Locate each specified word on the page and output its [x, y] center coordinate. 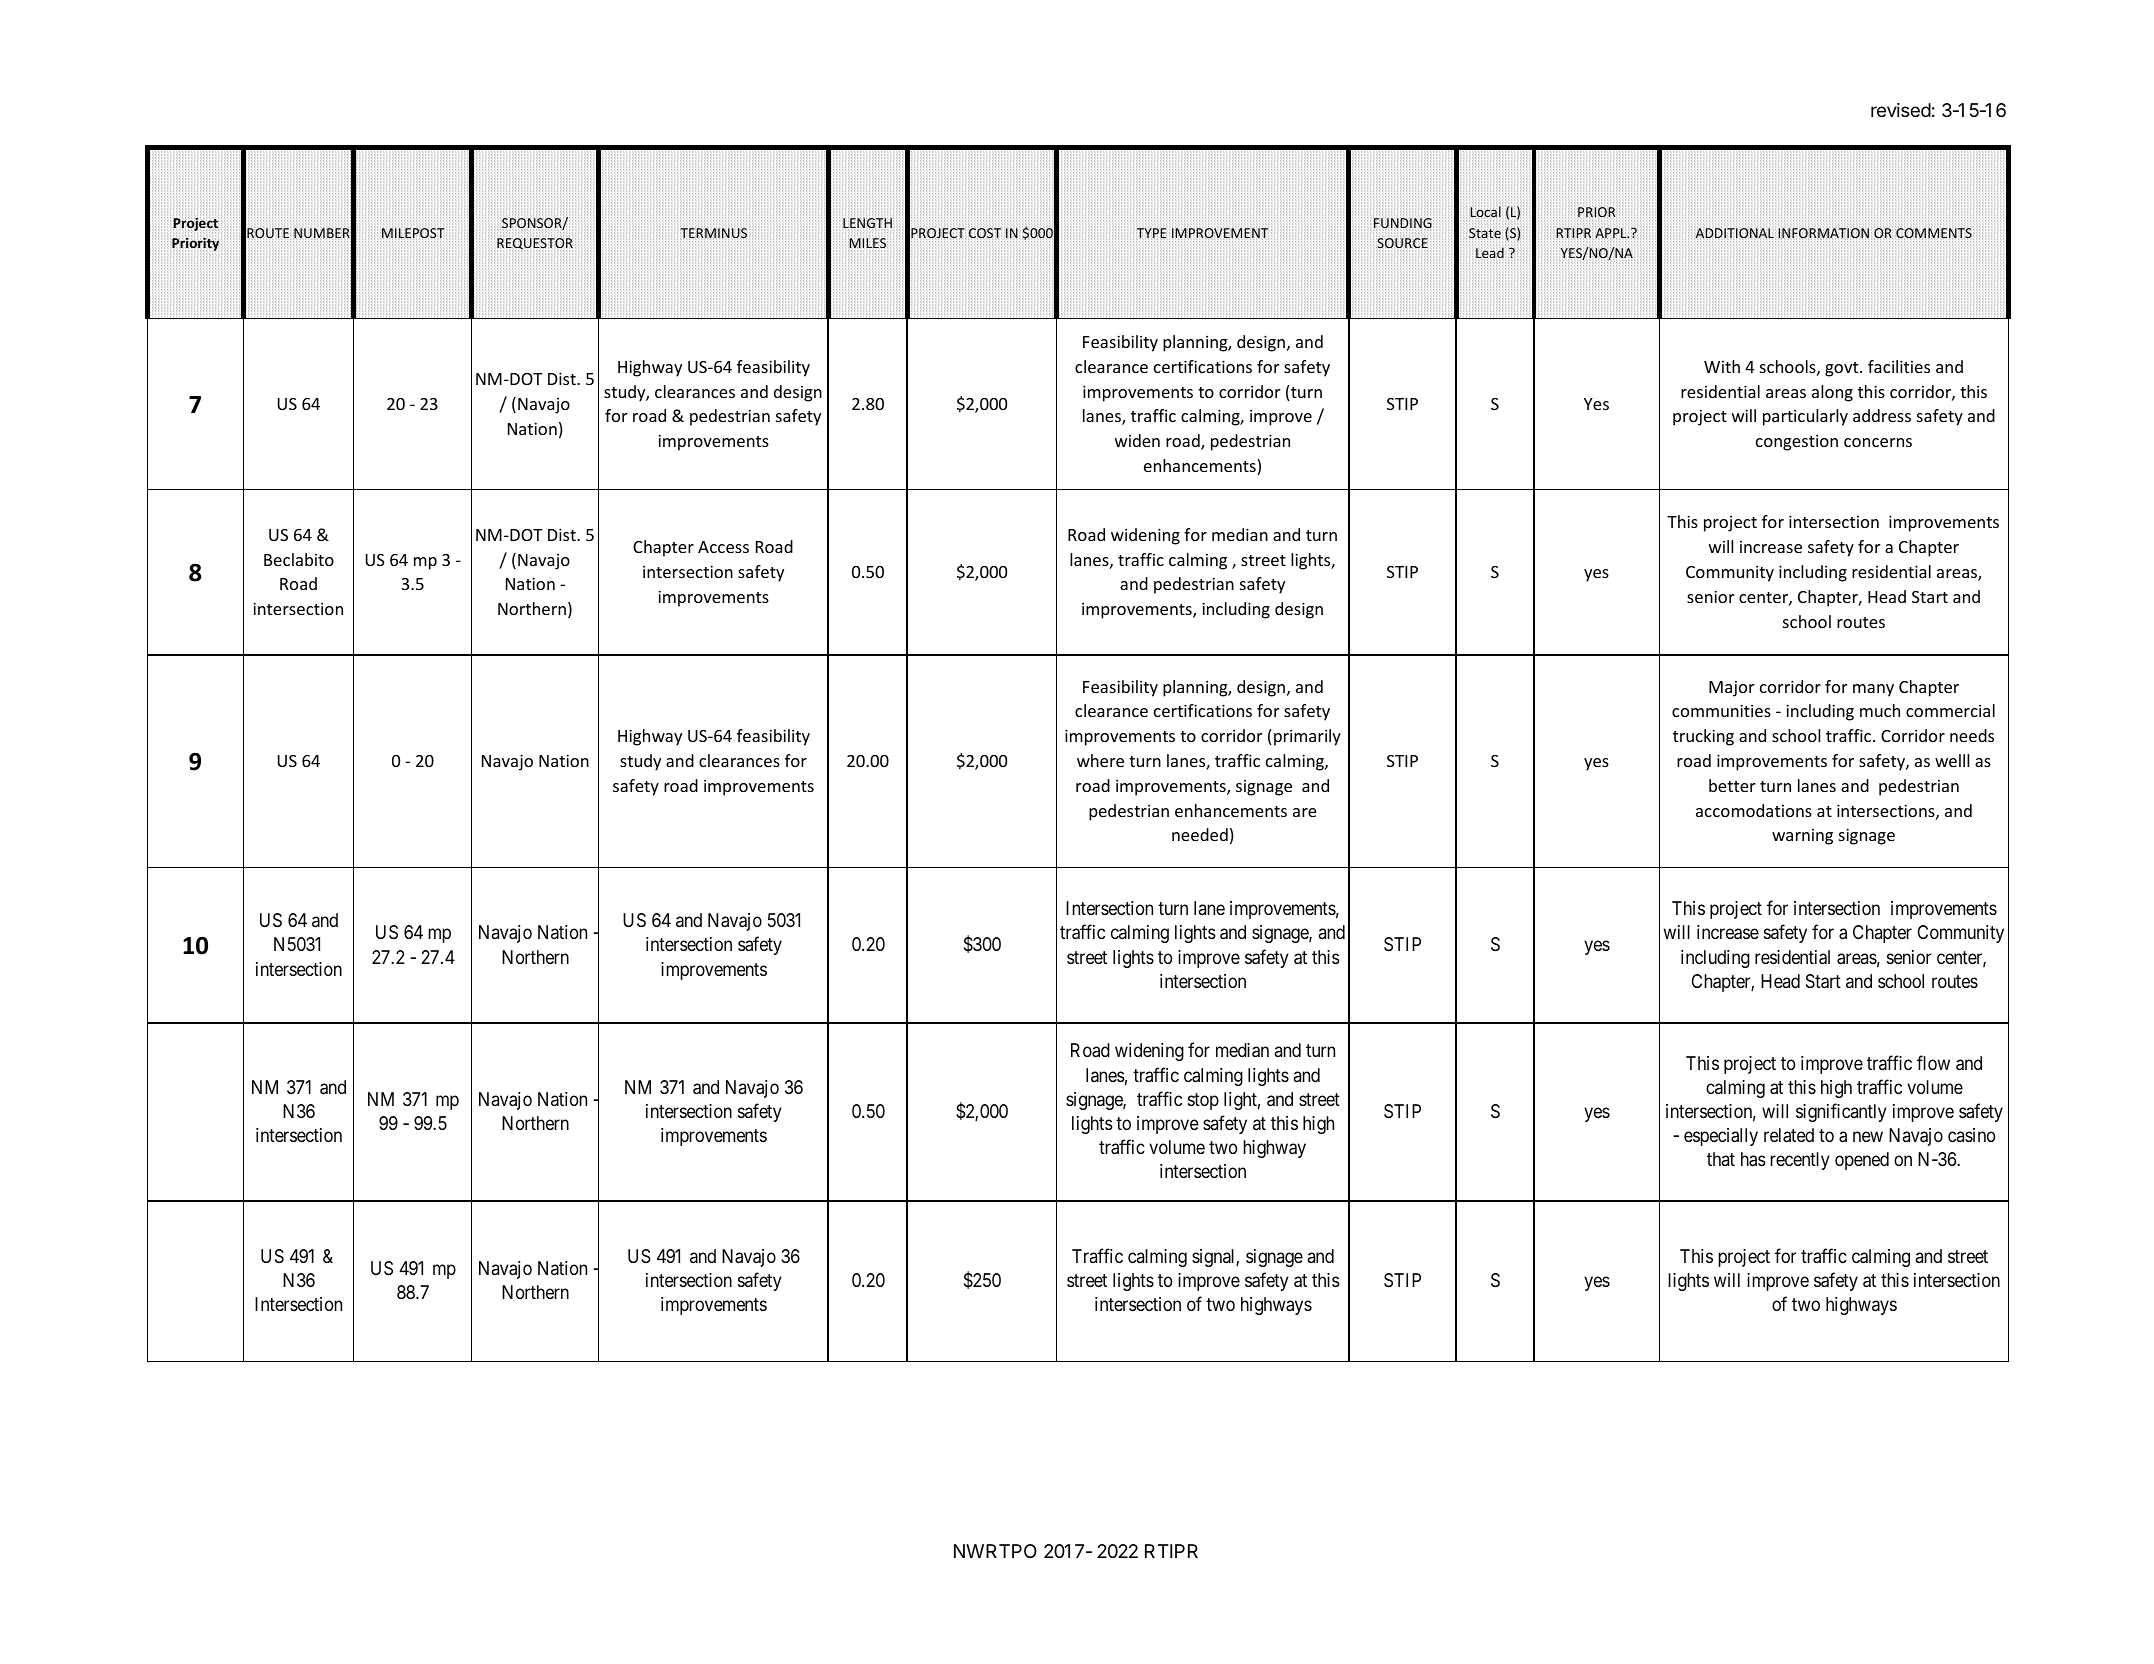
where [1100, 760]
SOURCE [1402, 244]
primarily [1307, 737]
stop [1203, 1101]
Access [723, 547]
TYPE [1151, 232]
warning [1802, 837]
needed [1200, 834]
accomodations [1754, 810]
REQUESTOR [535, 244]
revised [1901, 110]
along [1832, 393]
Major [1731, 689]
